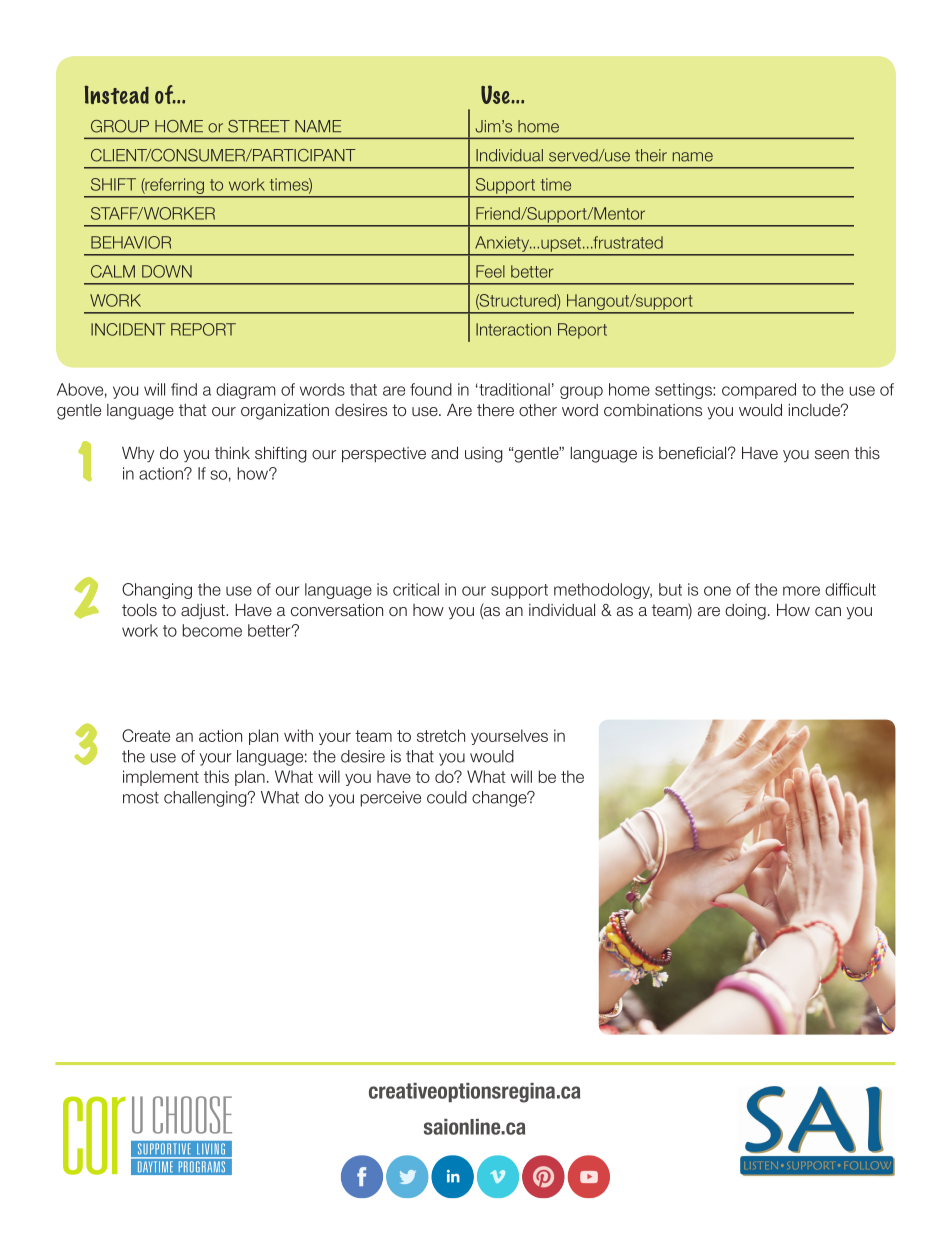  What do you see at coordinates (232, 453) in the image?
I see `think` at bounding box center [232, 453].
